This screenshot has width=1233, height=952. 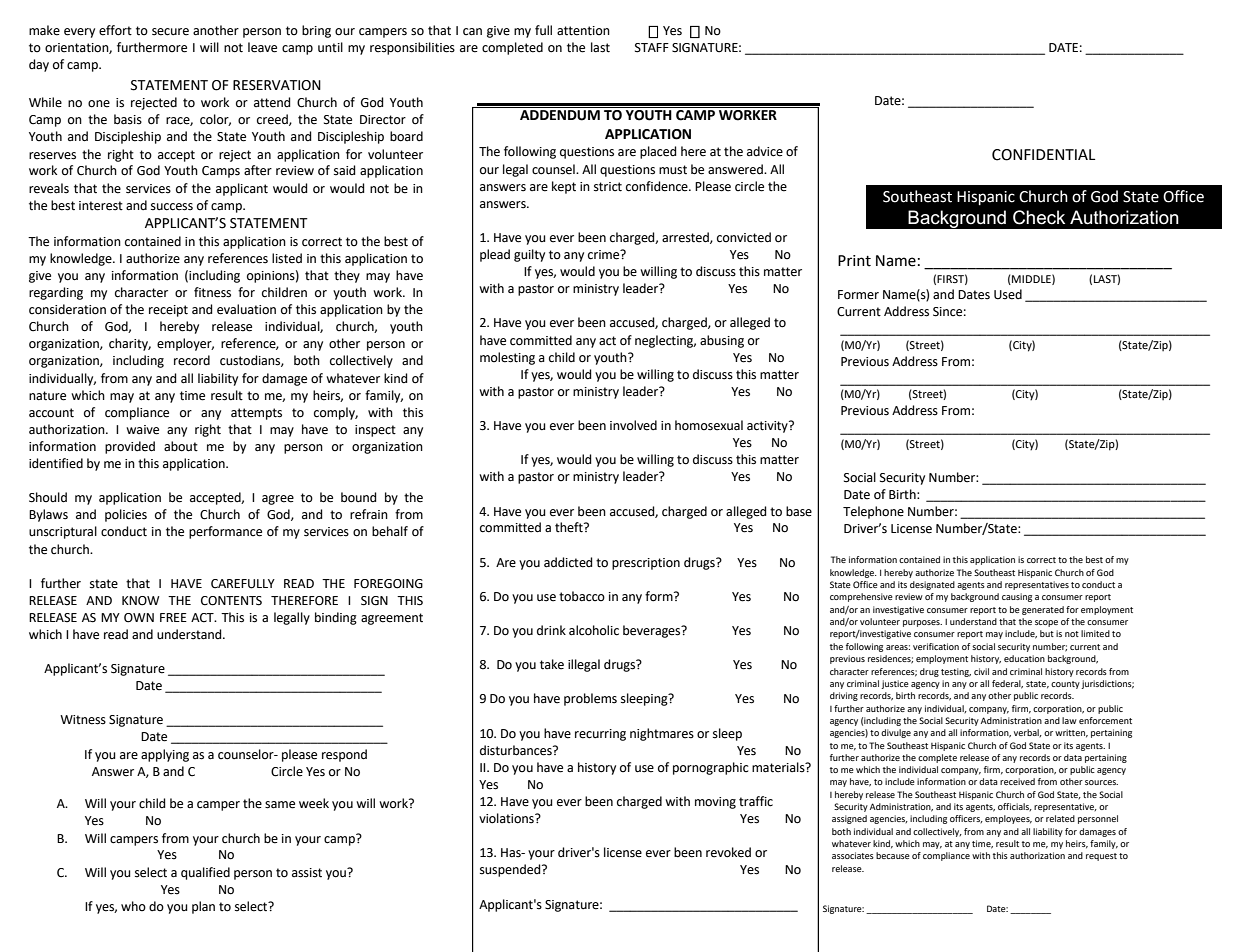 What do you see at coordinates (1017, 597) in the screenshot?
I see `causing` at bounding box center [1017, 597].
